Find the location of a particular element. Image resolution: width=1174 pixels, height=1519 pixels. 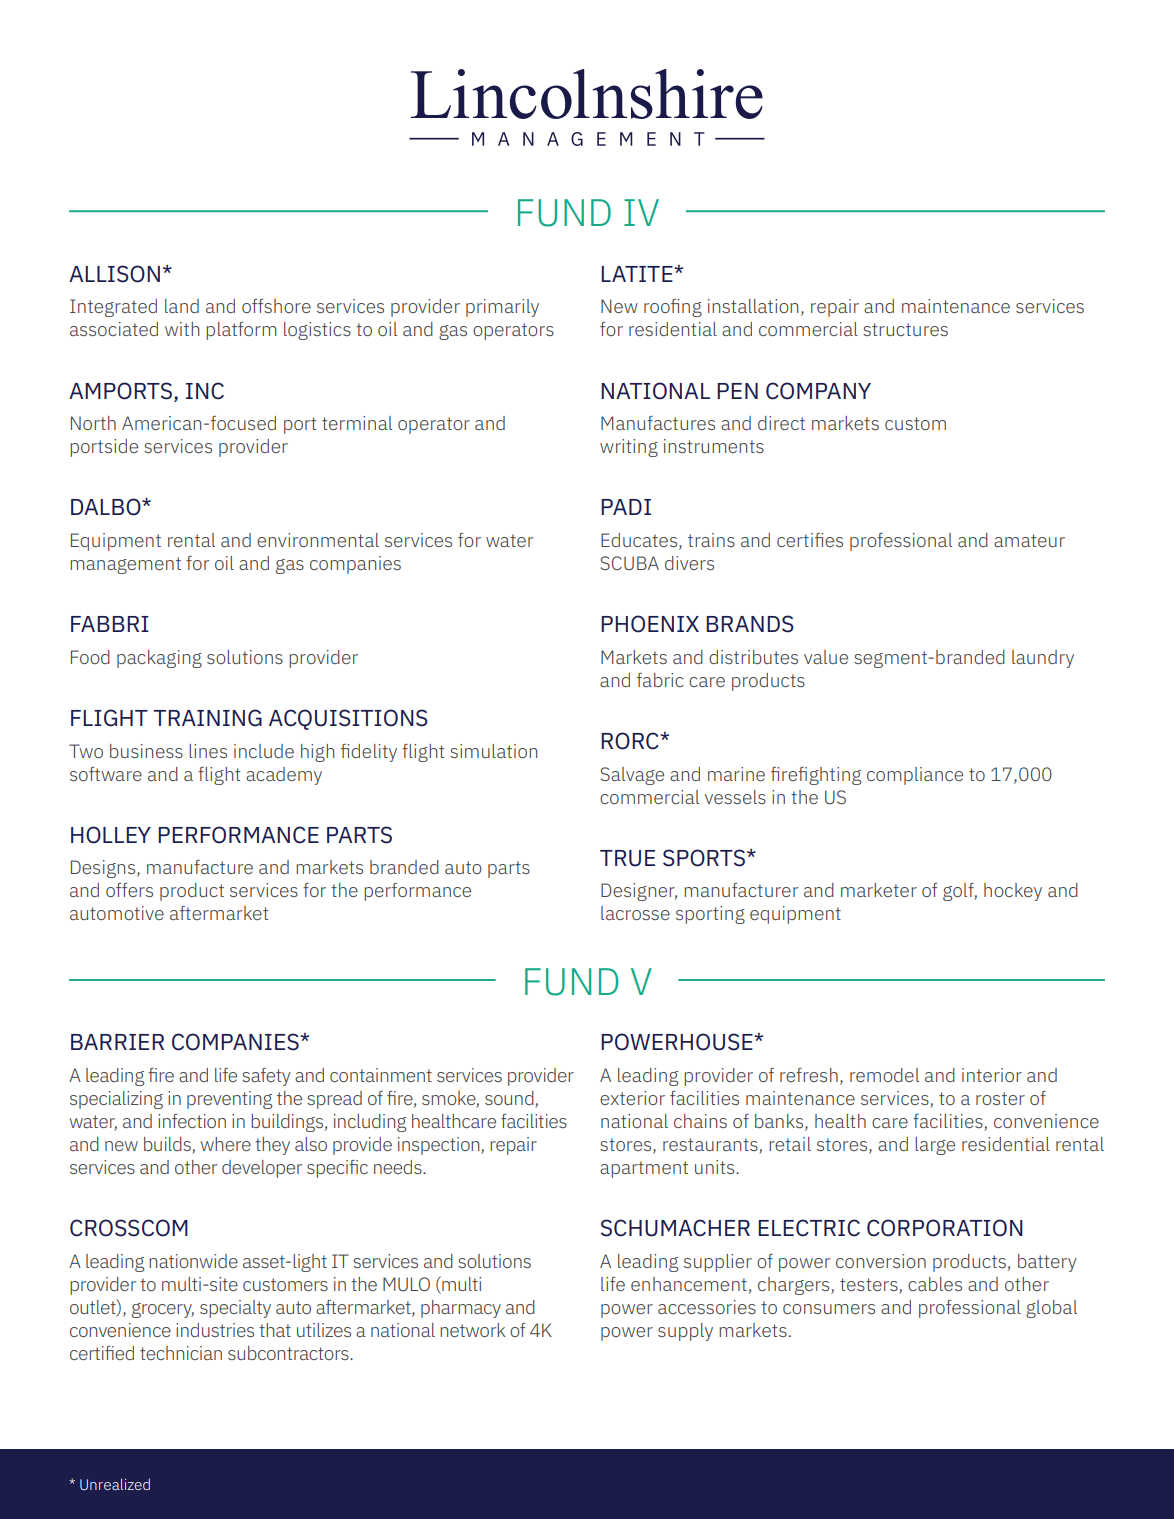

offers is located at coordinates (129, 890).
